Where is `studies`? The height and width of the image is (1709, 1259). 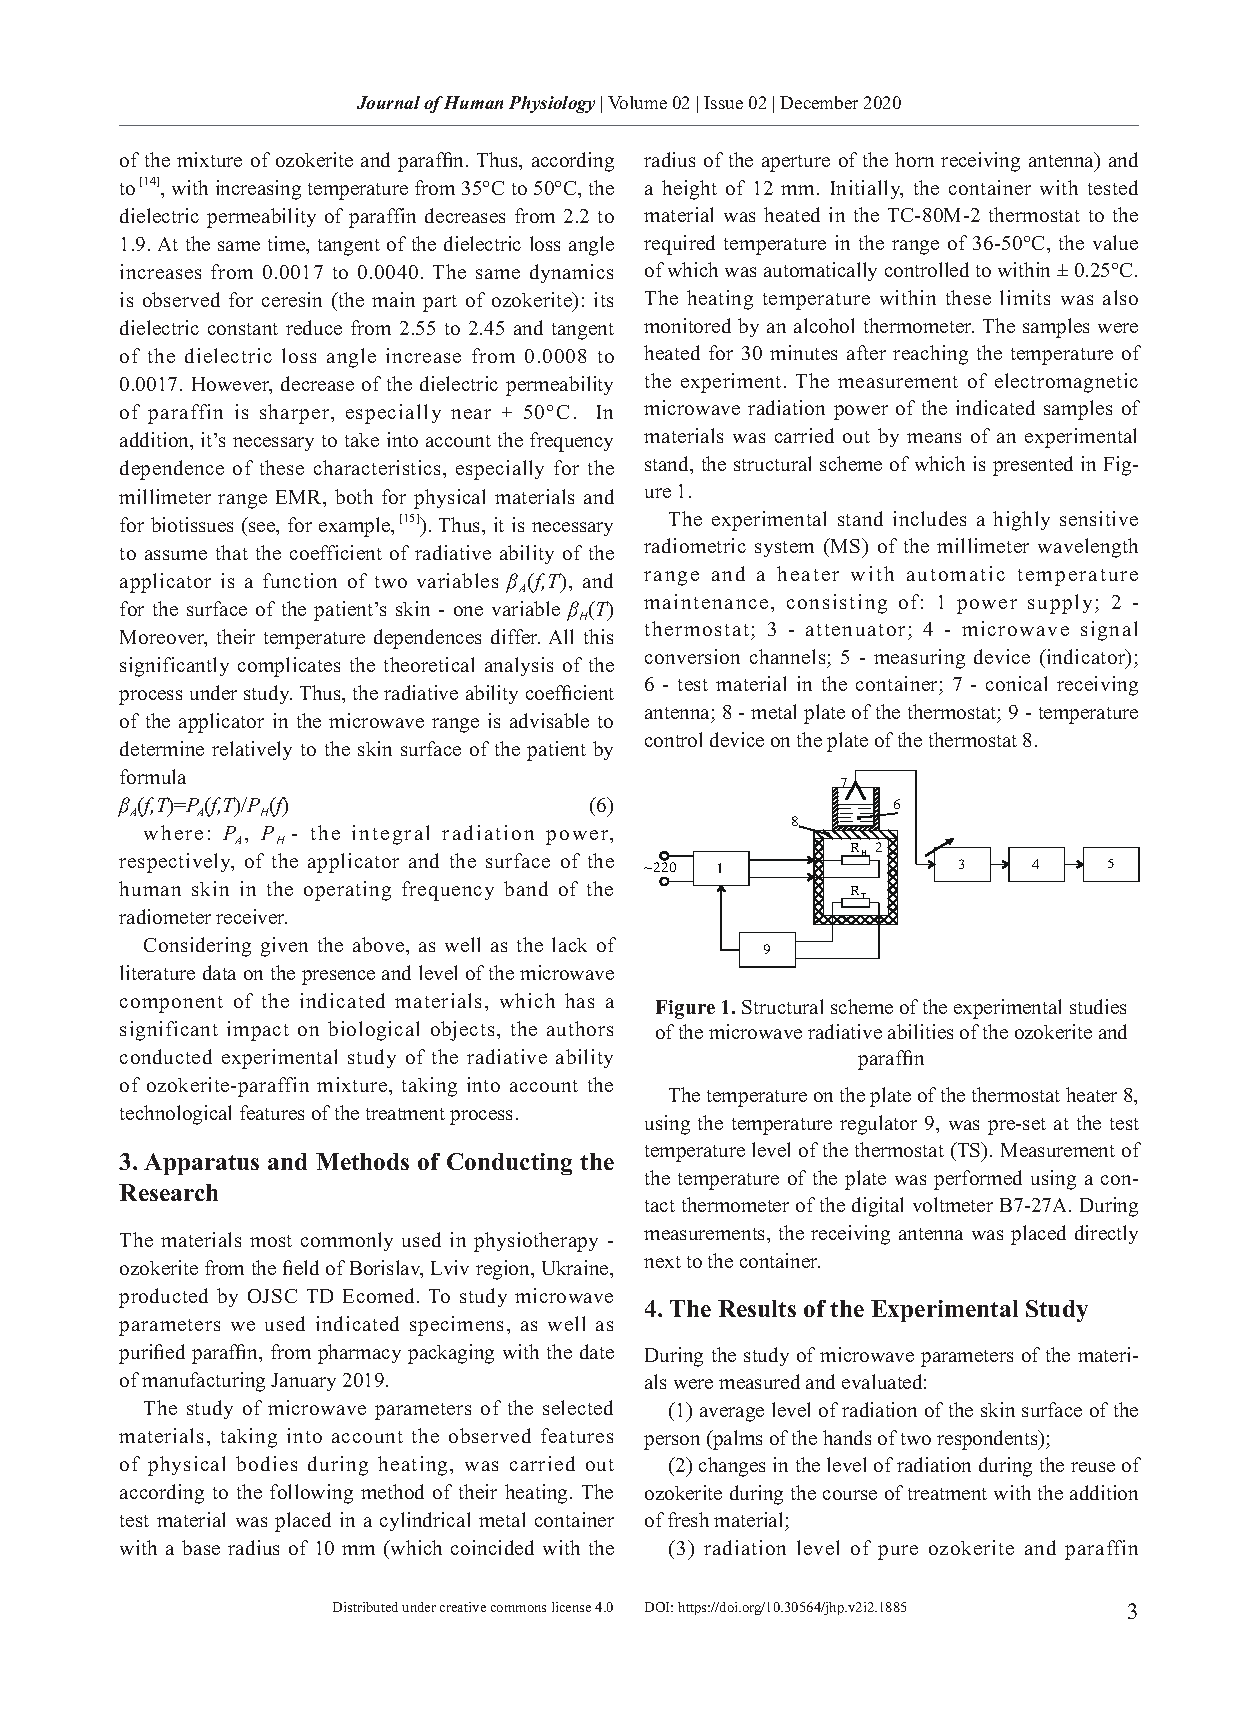
studies is located at coordinates (1098, 1006).
